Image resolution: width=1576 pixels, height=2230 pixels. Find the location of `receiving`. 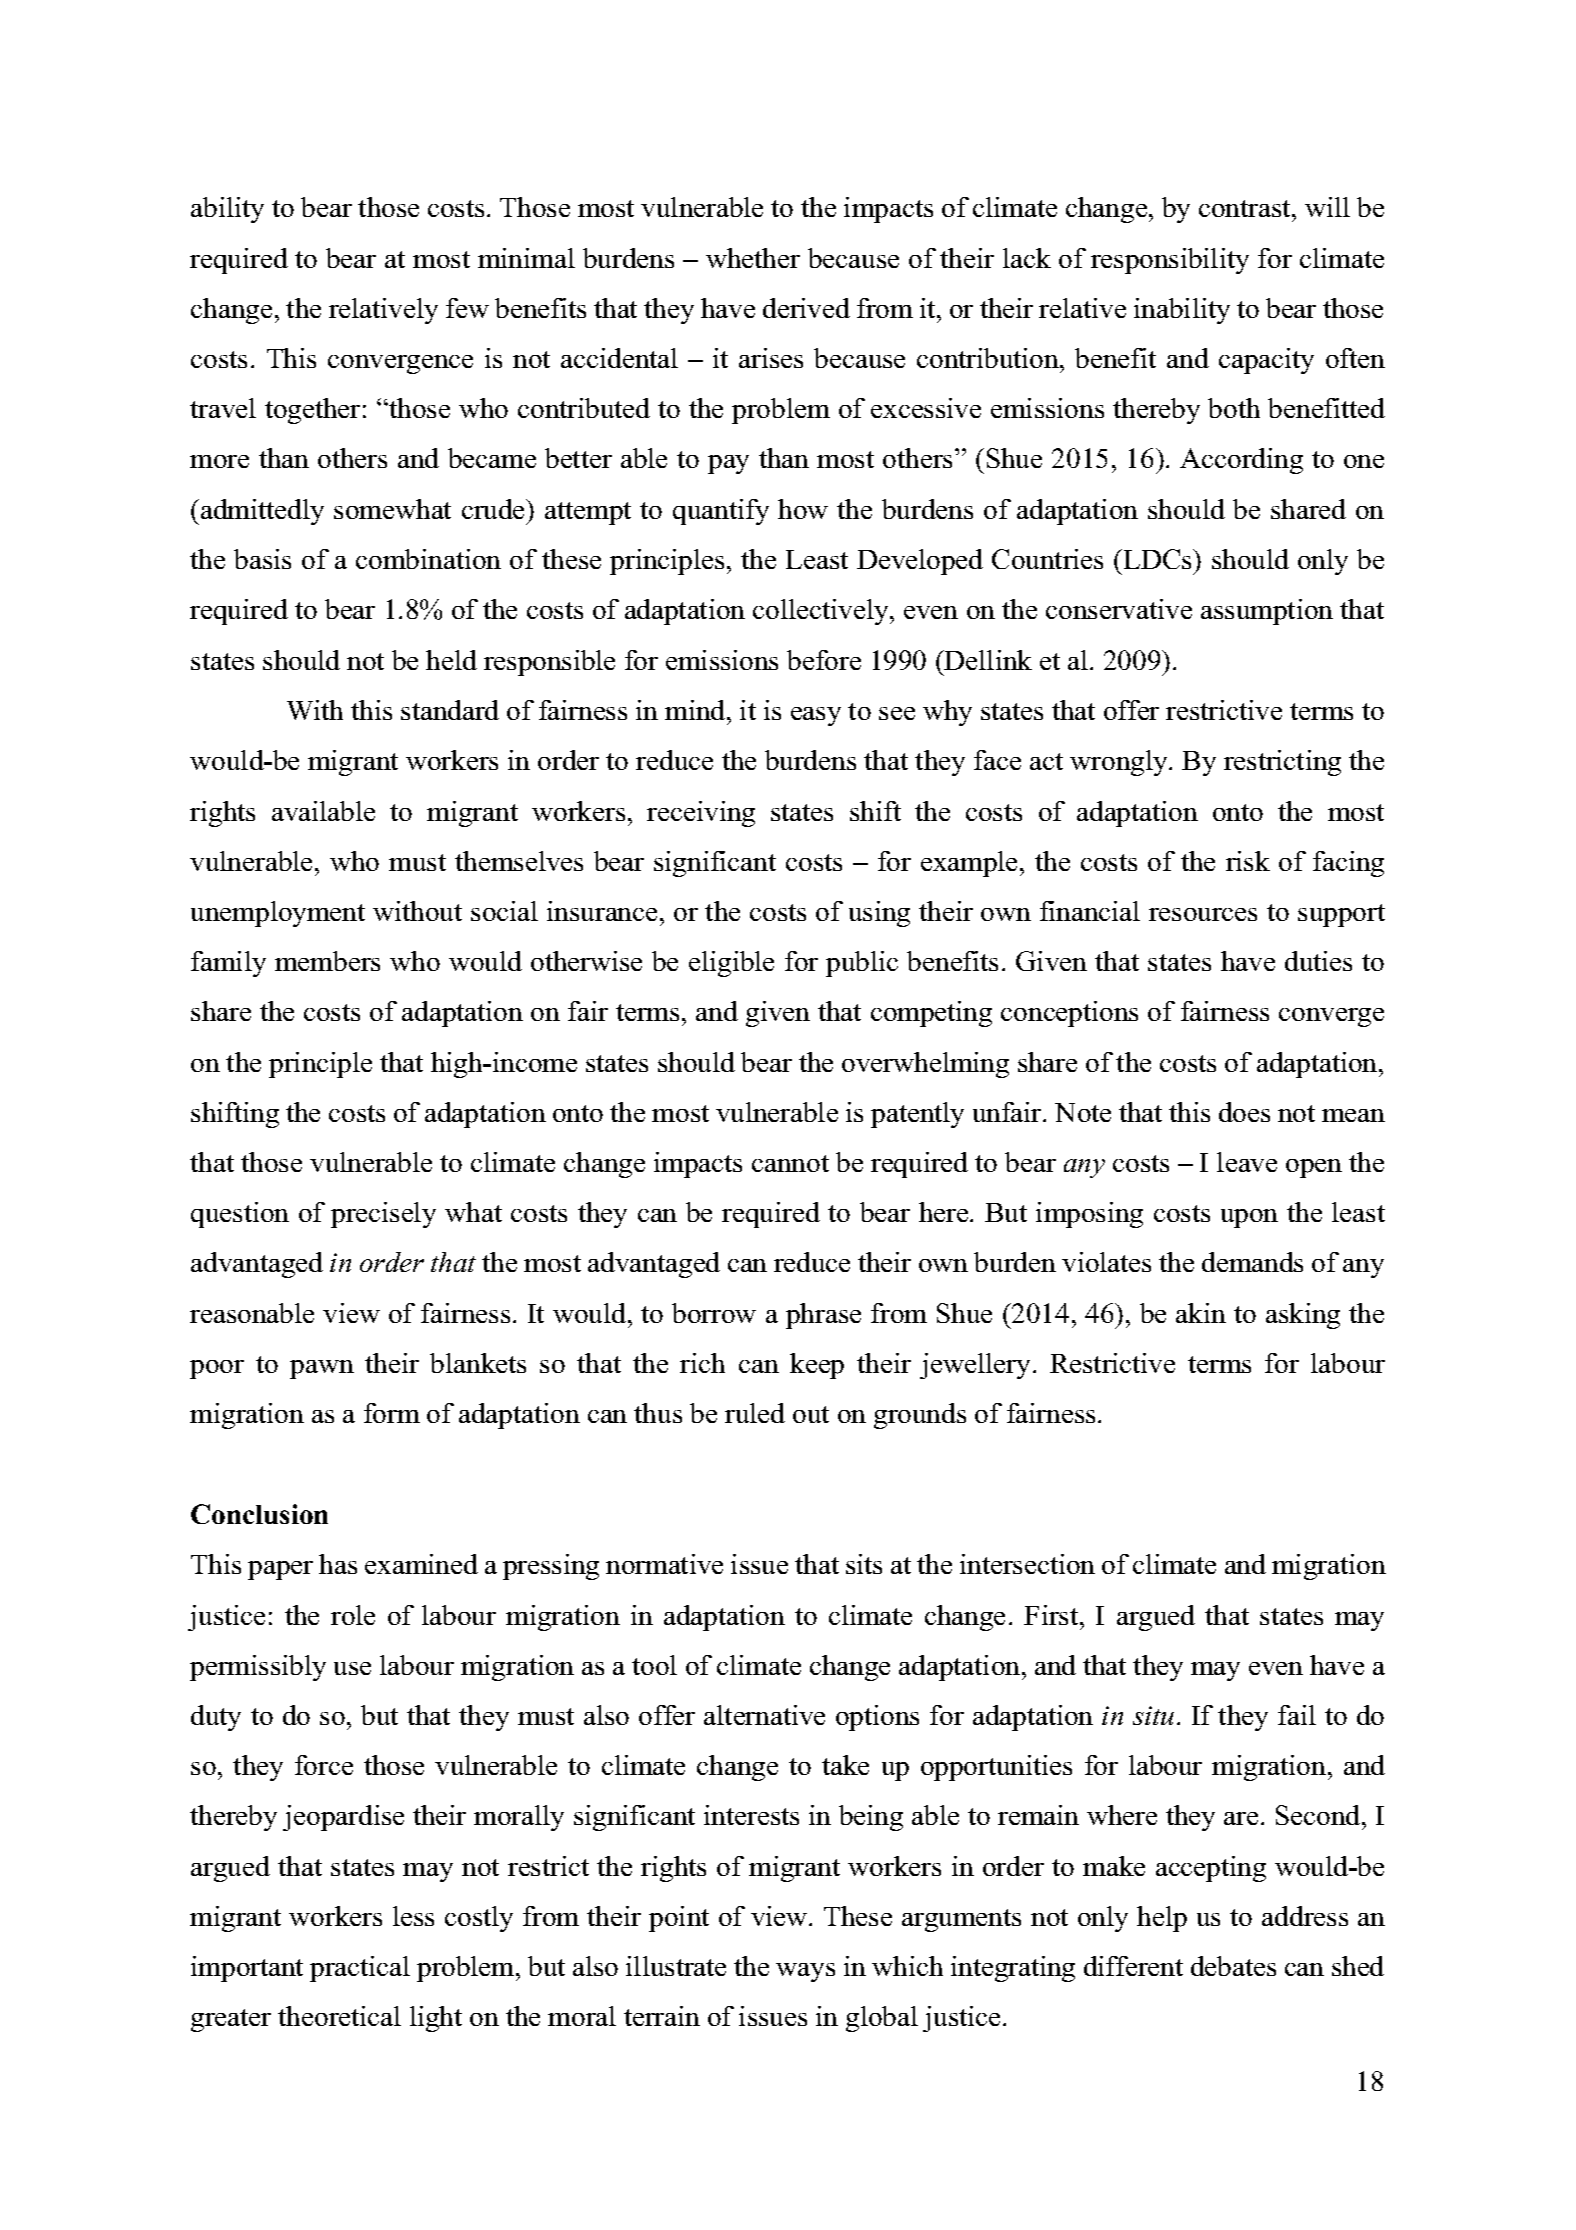

receiving is located at coordinates (701, 814).
